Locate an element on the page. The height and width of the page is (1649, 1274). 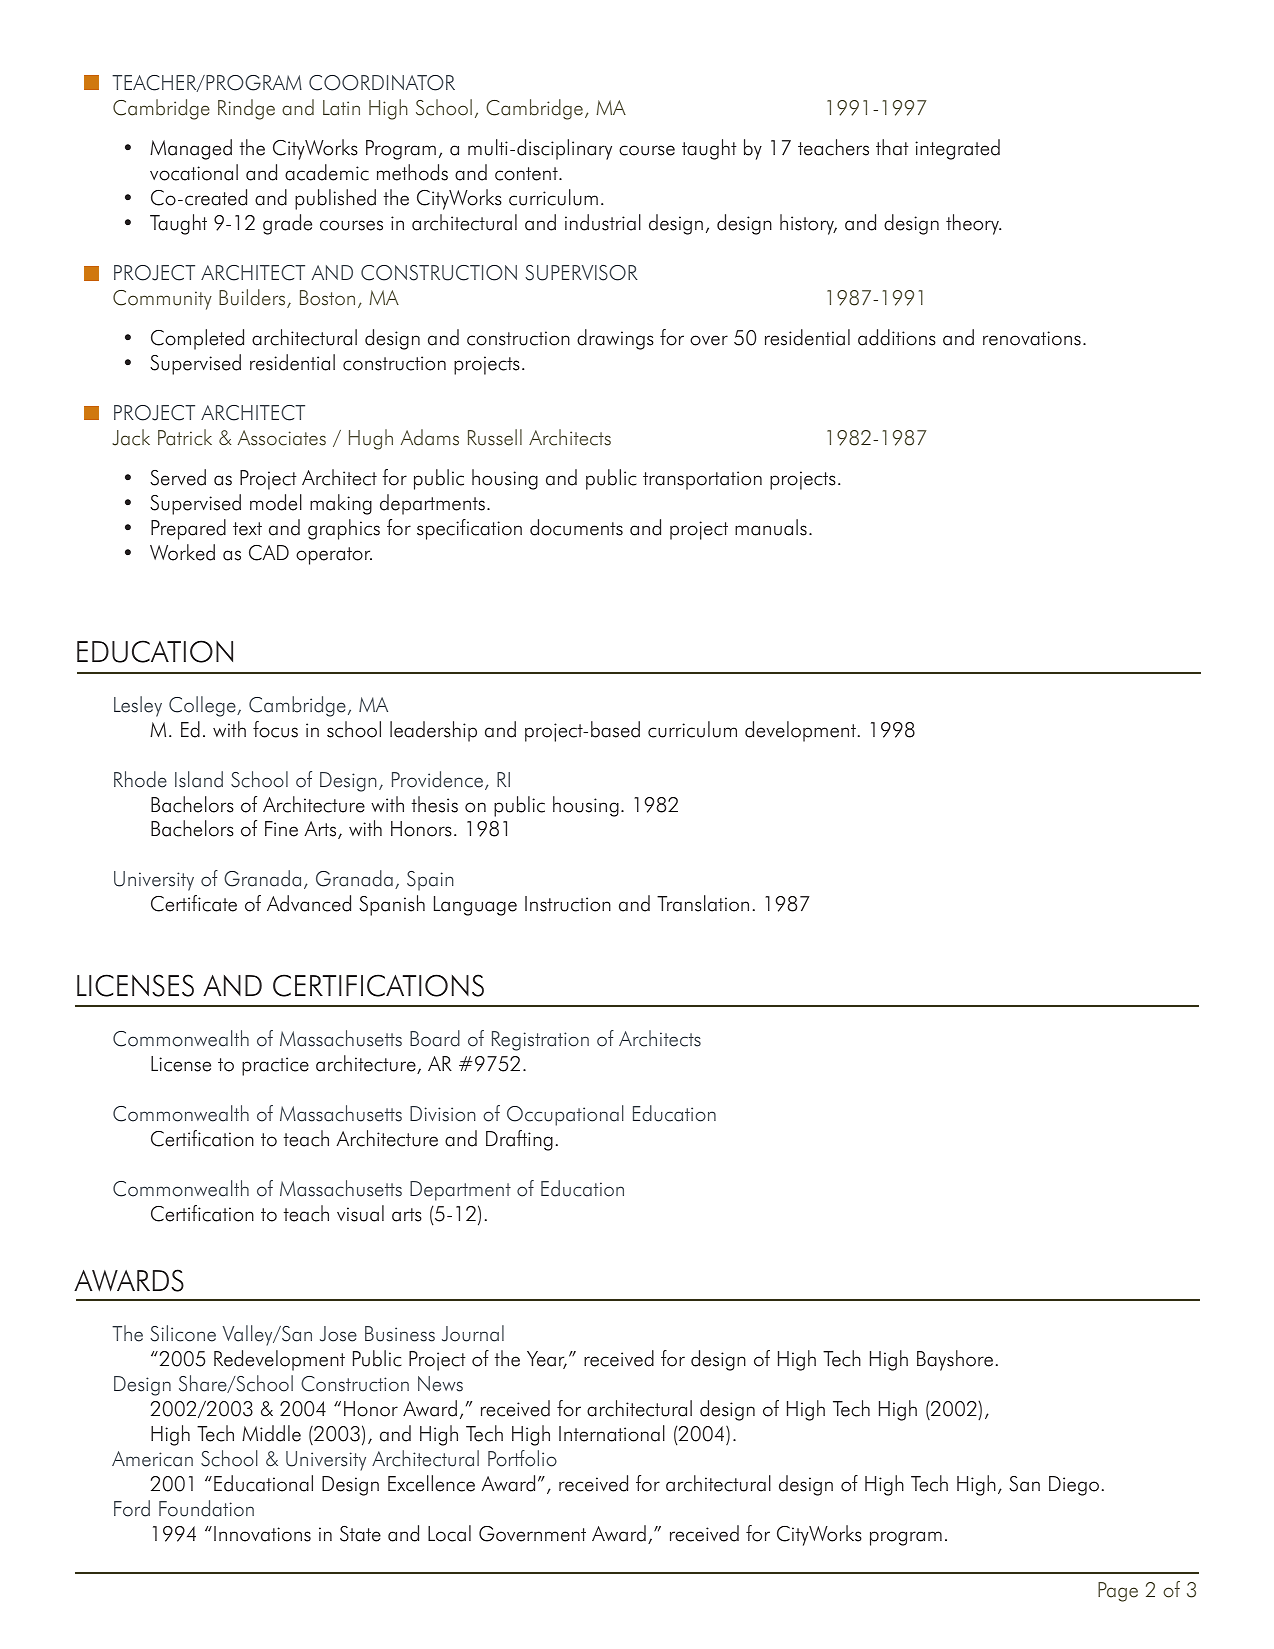
Managed is located at coordinates (191, 149).
